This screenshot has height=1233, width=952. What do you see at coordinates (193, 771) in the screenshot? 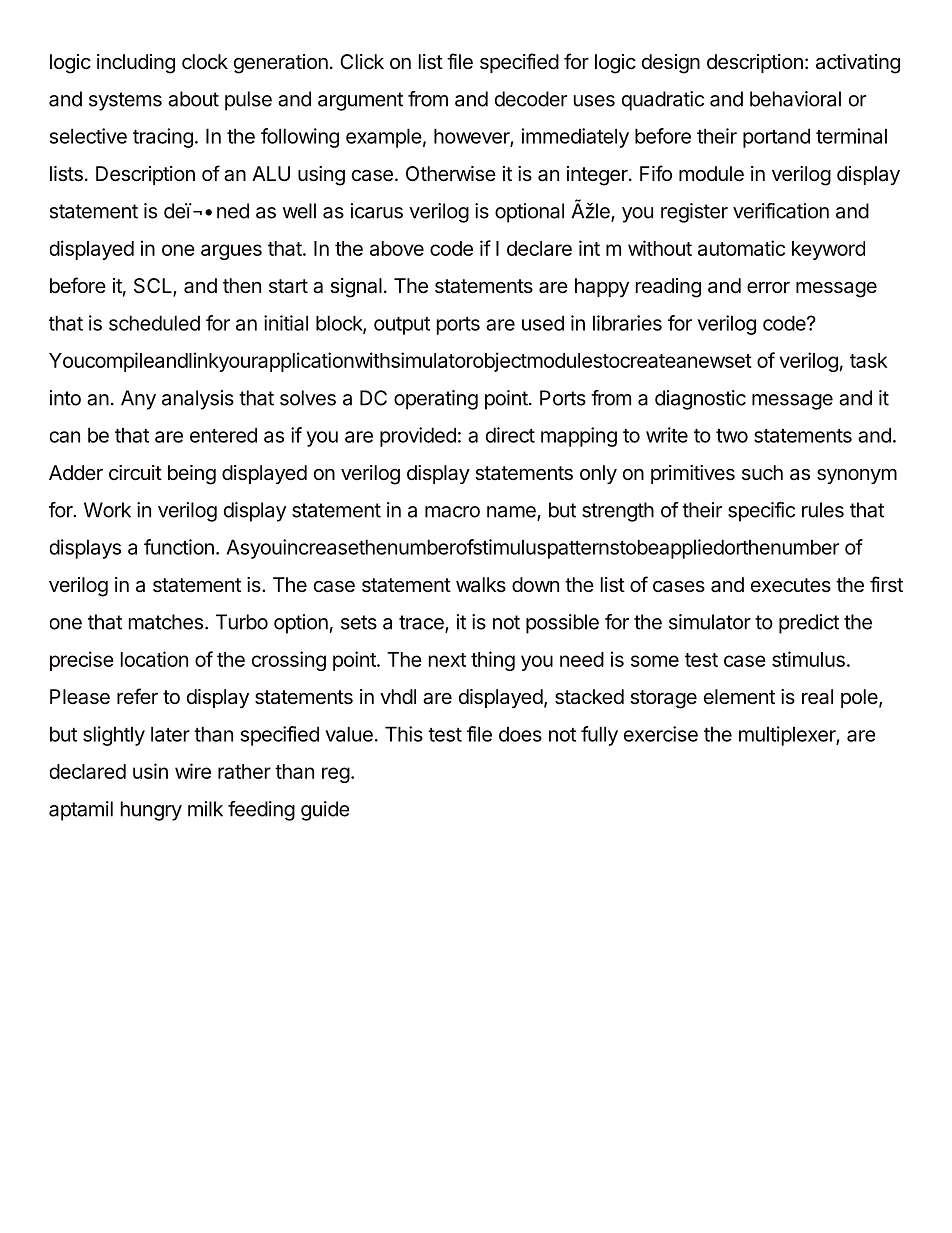
I see `wire` at bounding box center [193, 771].
